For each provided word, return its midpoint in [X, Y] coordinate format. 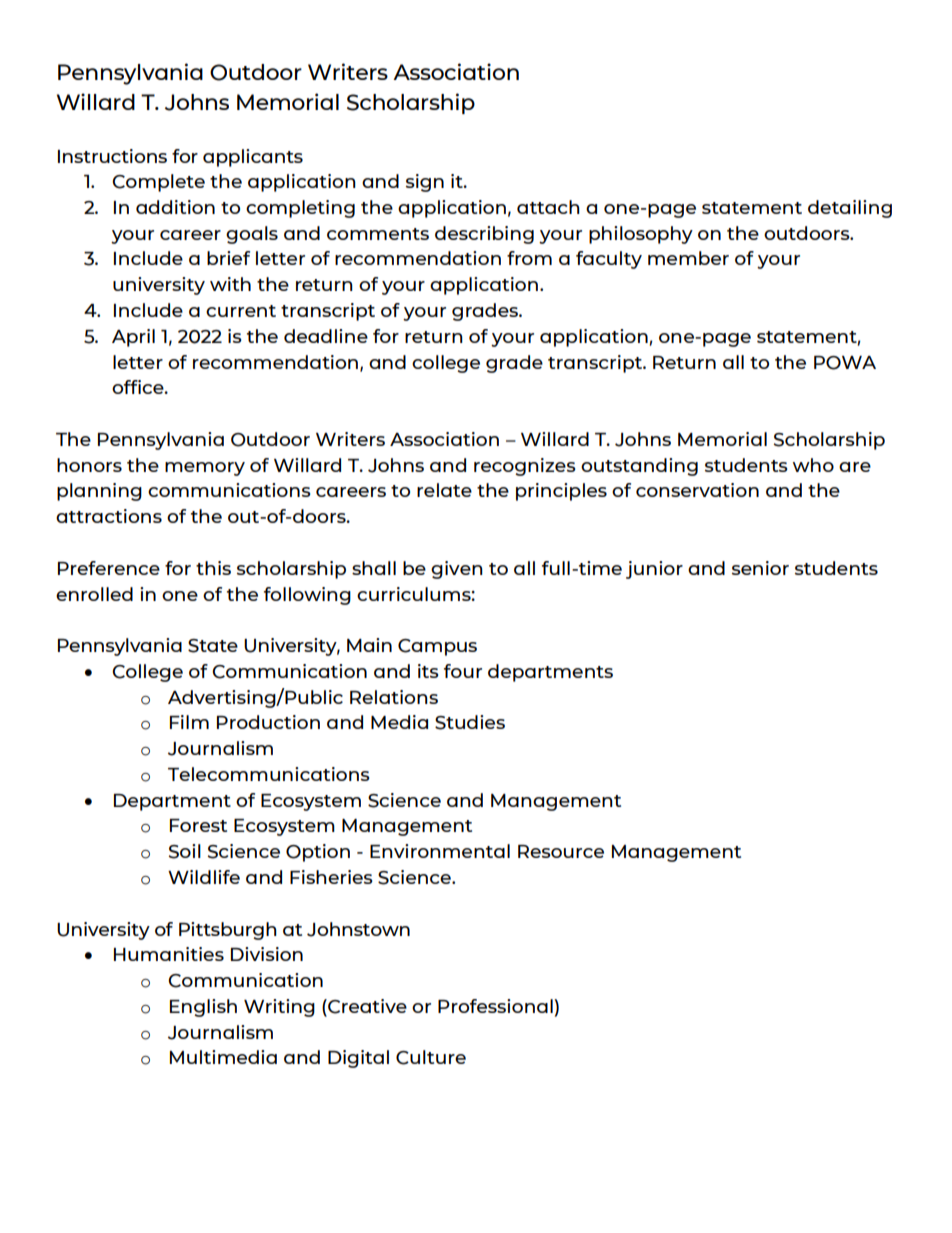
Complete [158, 183]
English [203, 1008]
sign [425, 183]
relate [444, 490]
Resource [561, 851]
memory [205, 469]
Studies [470, 722]
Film [189, 722]
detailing [850, 209]
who [813, 465]
